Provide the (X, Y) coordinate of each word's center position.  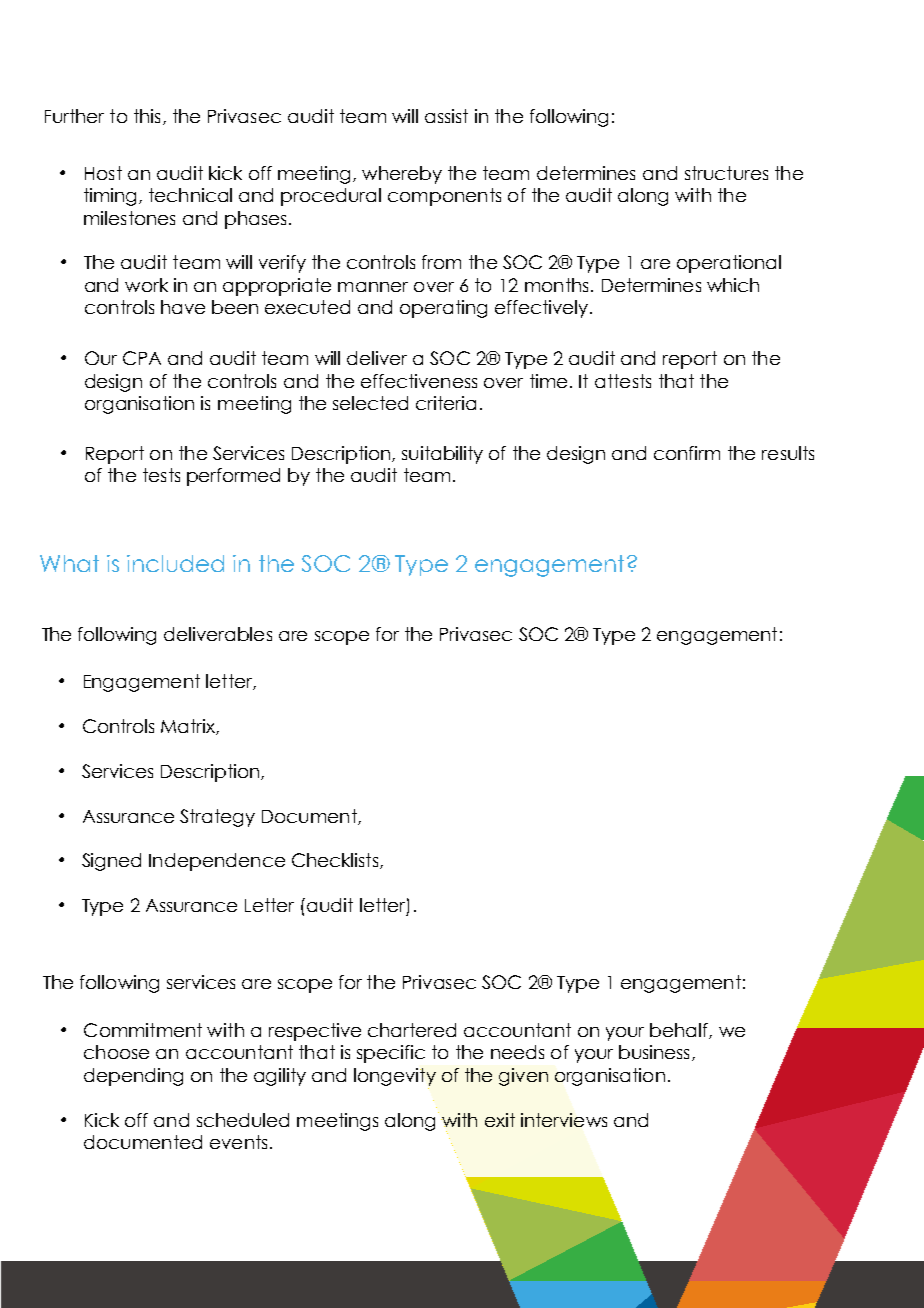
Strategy (217, 818)
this (147, 116)
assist (446, 116)
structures (726, 173)
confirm (687, 453)
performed (233, 477)
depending (133, 1077)
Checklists (336, 861)
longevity (395, 1077)
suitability (442, 455)
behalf (680, 1031)
